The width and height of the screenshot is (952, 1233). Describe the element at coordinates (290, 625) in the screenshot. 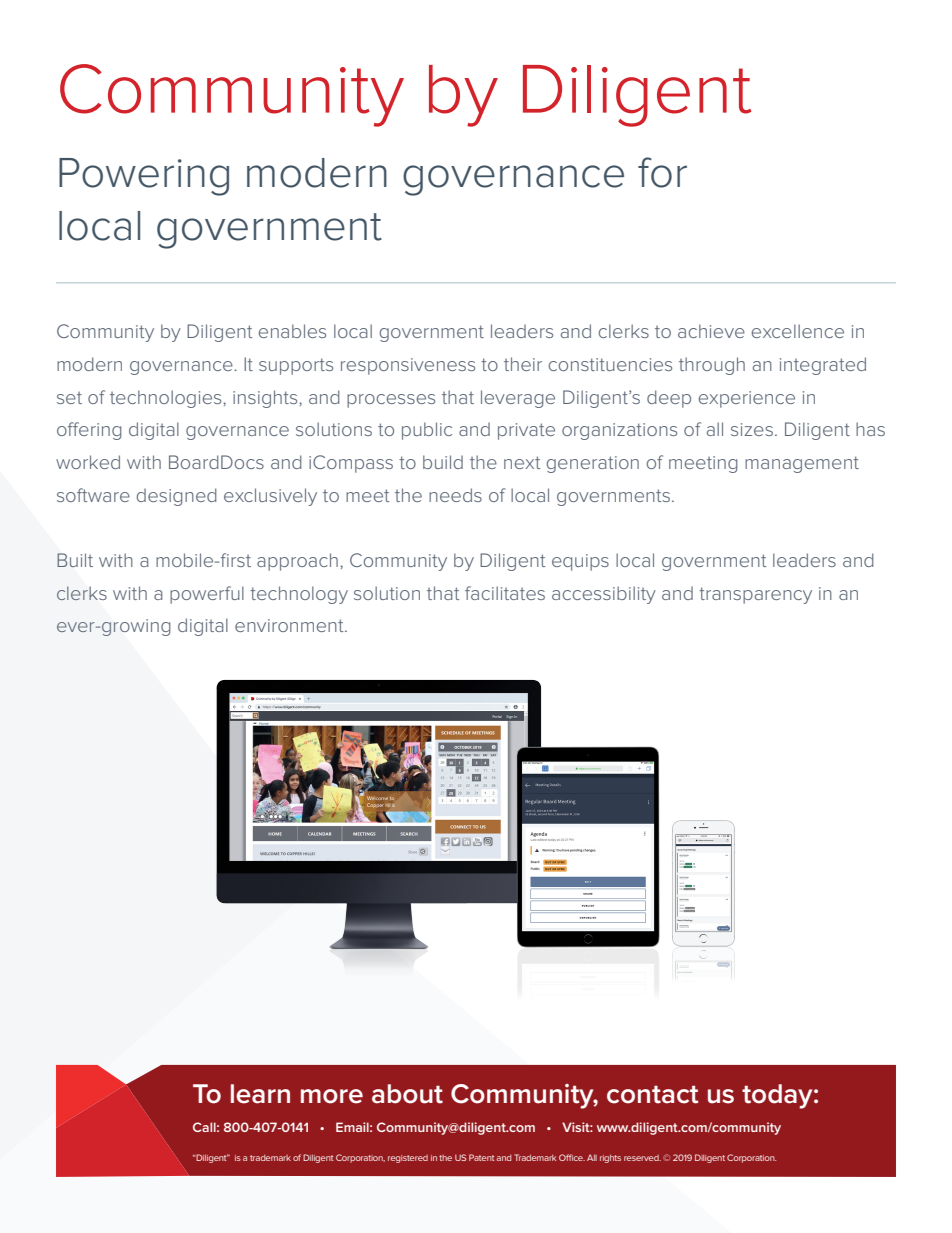

I see `environment` at that location.
